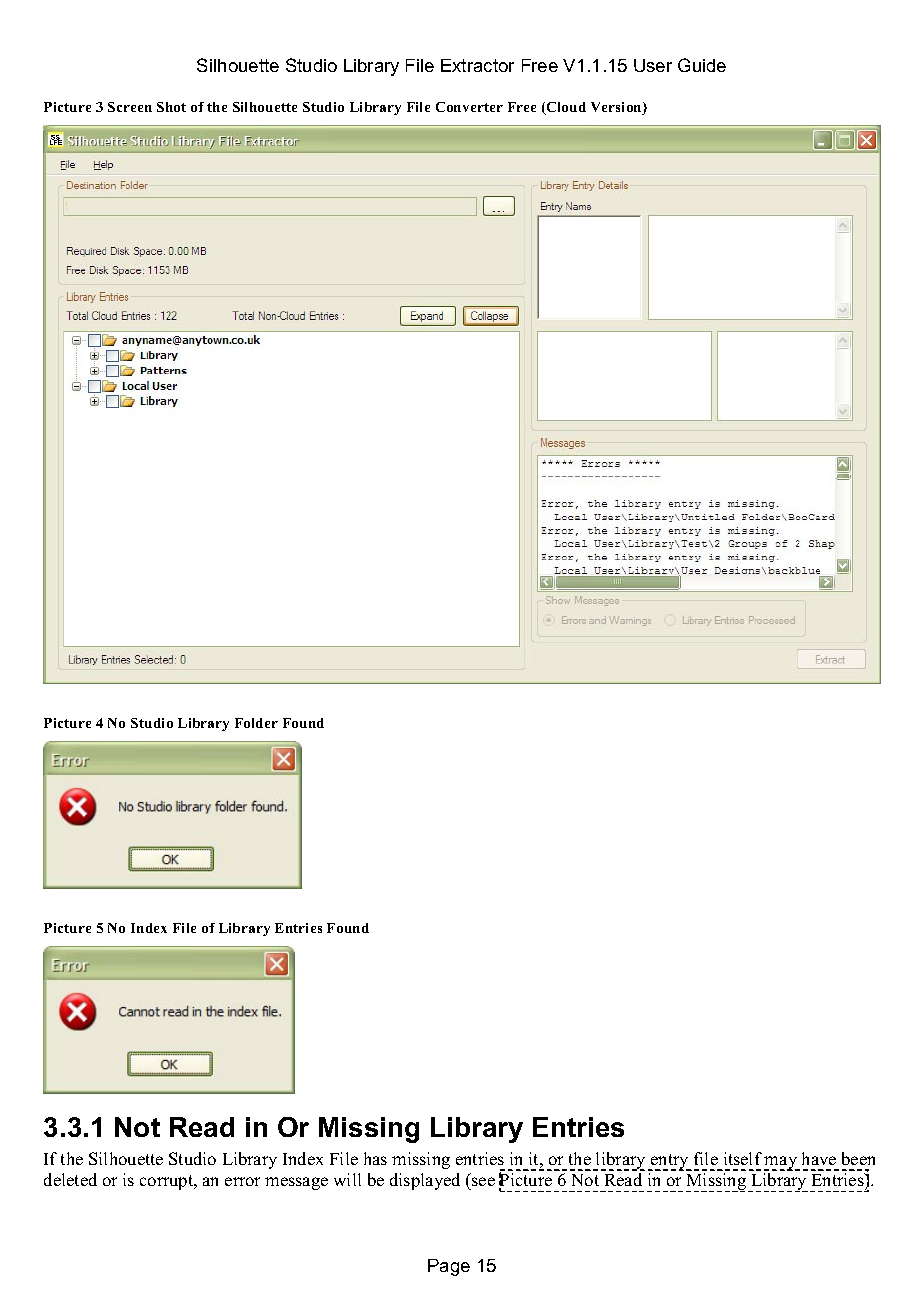 The height and width of the screenshot is (1308, 924). What do you see at coordinates (171, 107) in the screenshot?
I see `Shot` at bounding box center [171, 107].
